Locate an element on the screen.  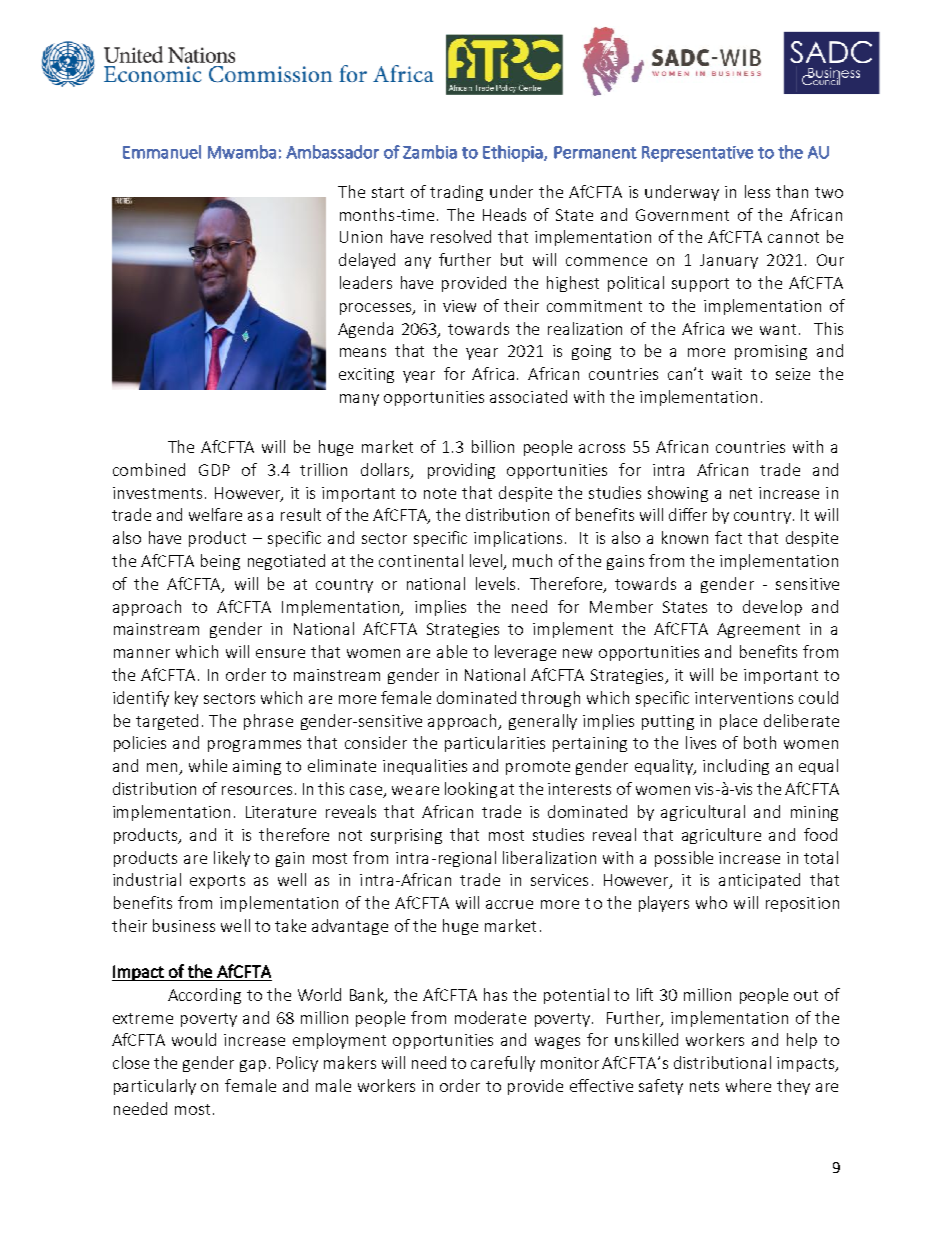
less is located at coordinates (757, 191).
